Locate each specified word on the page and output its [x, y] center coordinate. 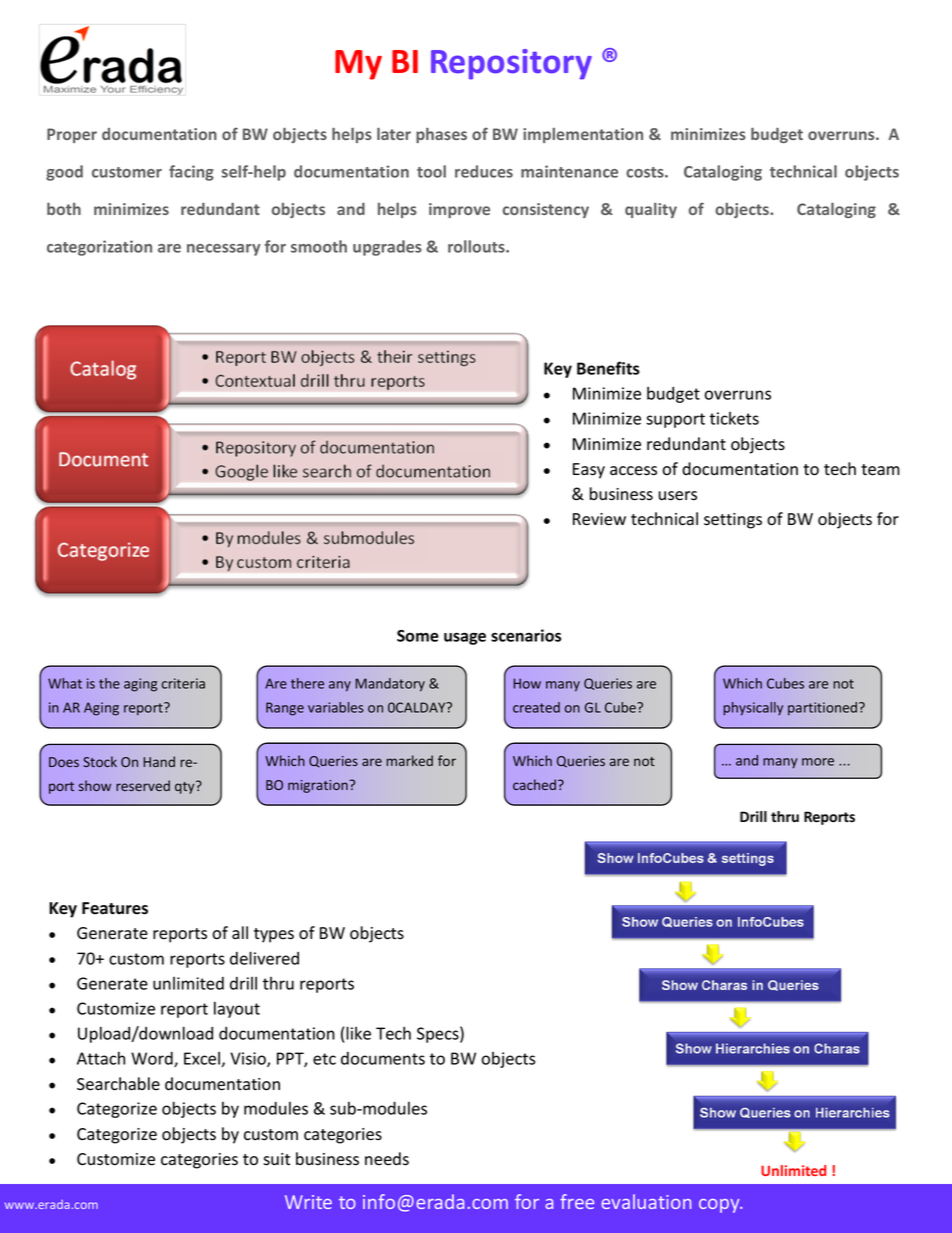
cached [534, 784]
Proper [72, 135]
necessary [223, 250]
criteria [183, 683]
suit [276, 1159]
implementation [583, 135]
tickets [734, 418]
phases [441, 135]
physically [753, 709]
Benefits [608, 368]
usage [465, 639]
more [818, 762]
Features [115, 908]
